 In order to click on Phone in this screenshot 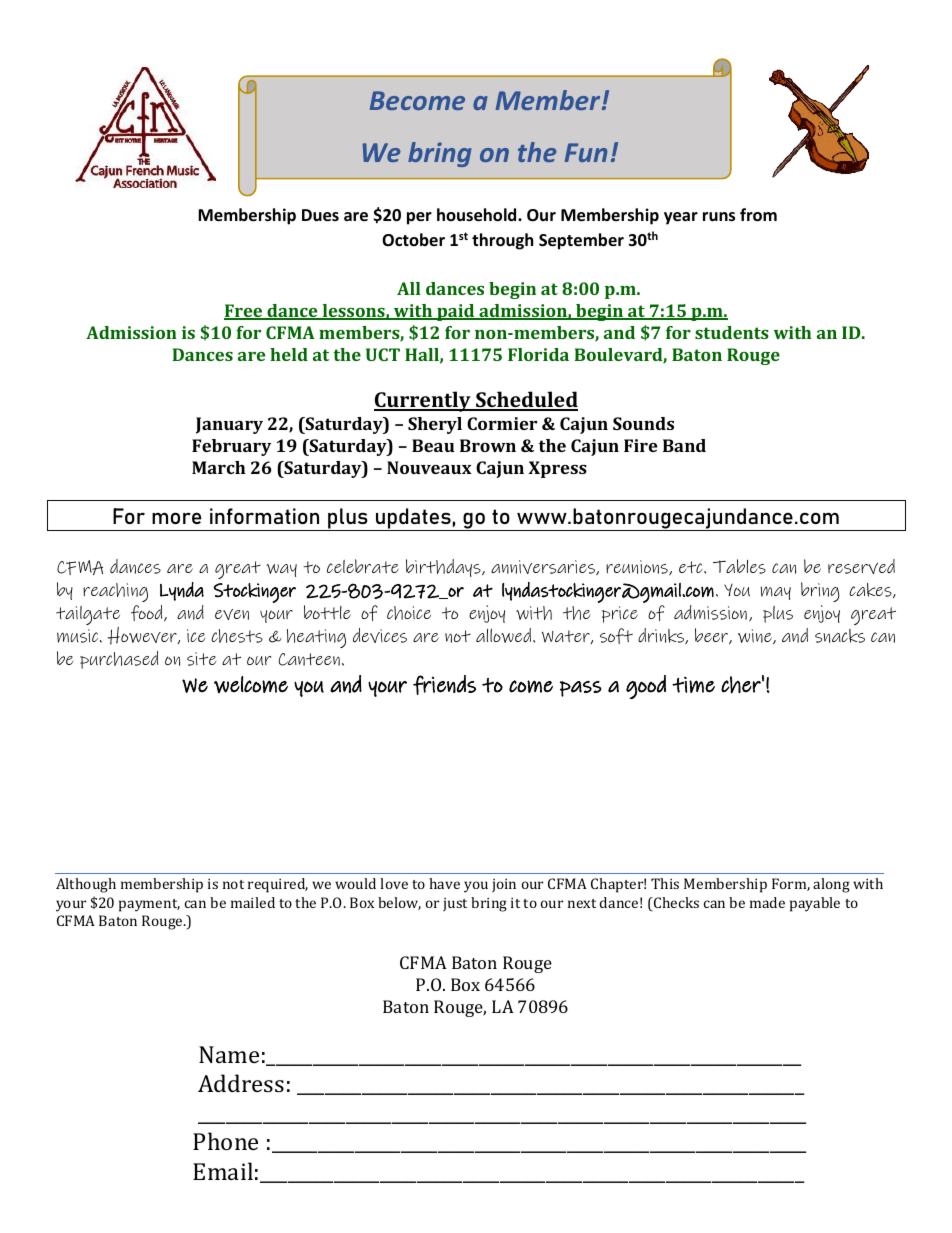, I will do `click(225, 1141)`.
